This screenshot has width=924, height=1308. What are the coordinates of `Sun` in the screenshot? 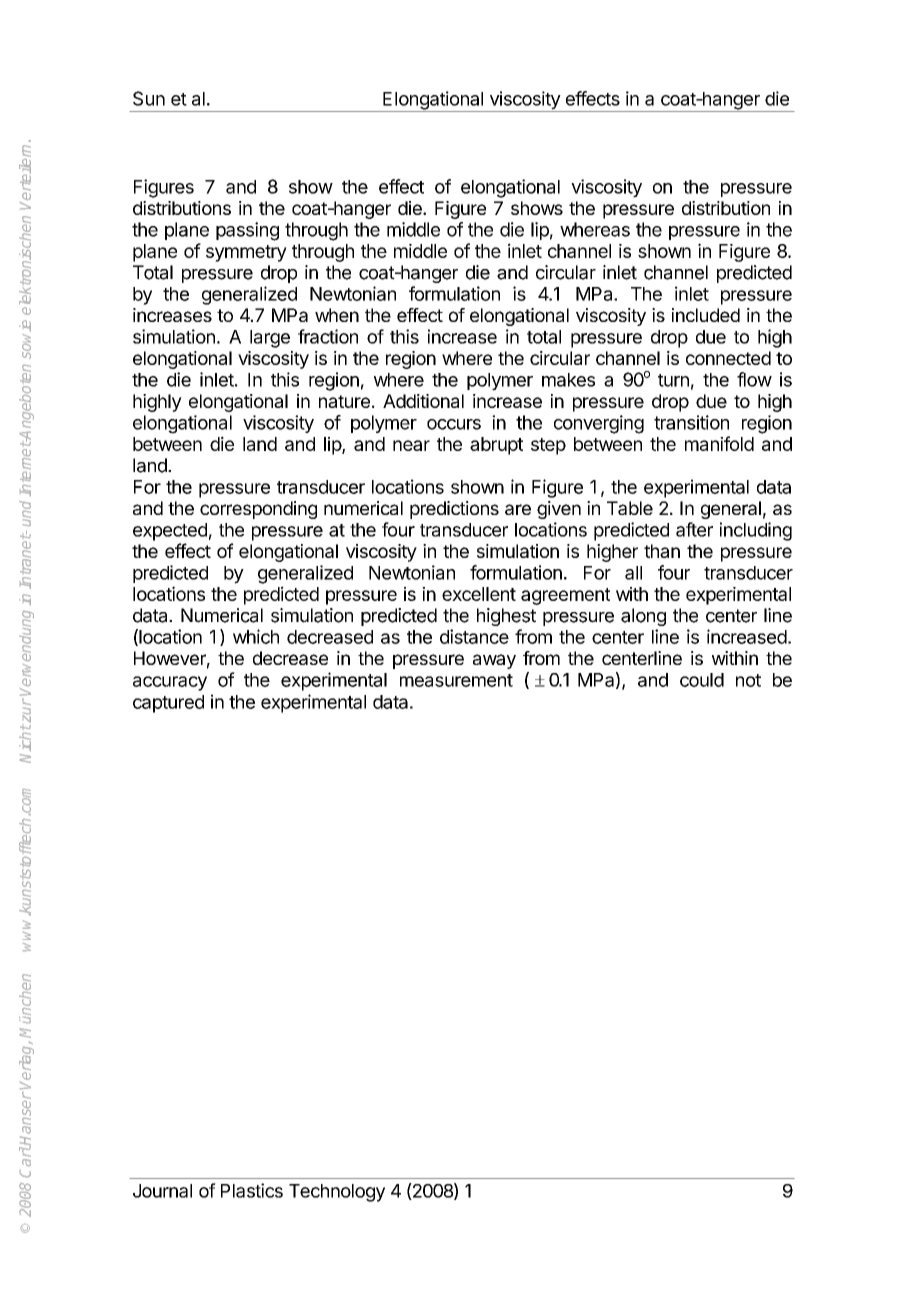 It's located at (149, 98).
